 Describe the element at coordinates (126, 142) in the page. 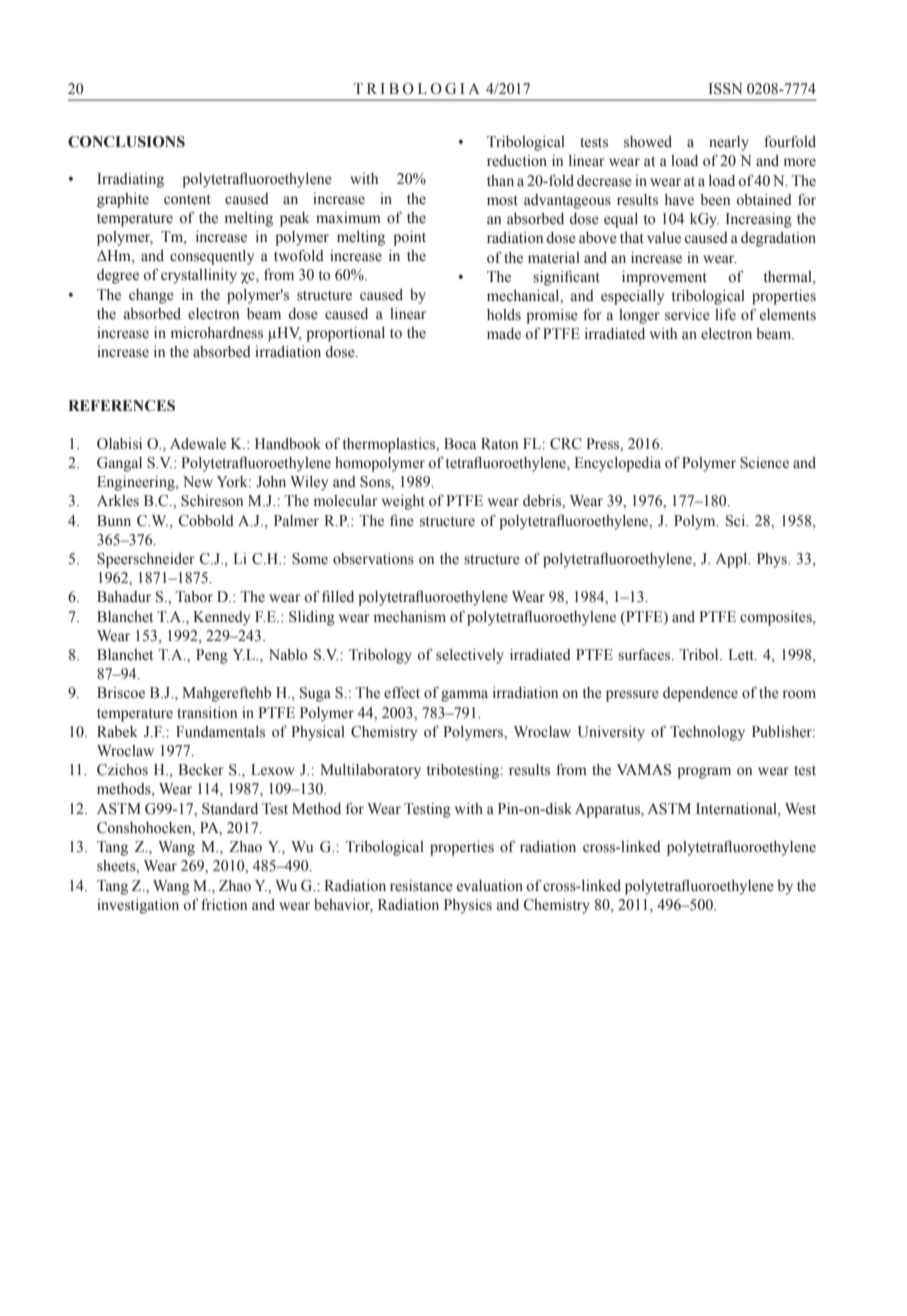

I see `CONCLUSIONS` at that location.
